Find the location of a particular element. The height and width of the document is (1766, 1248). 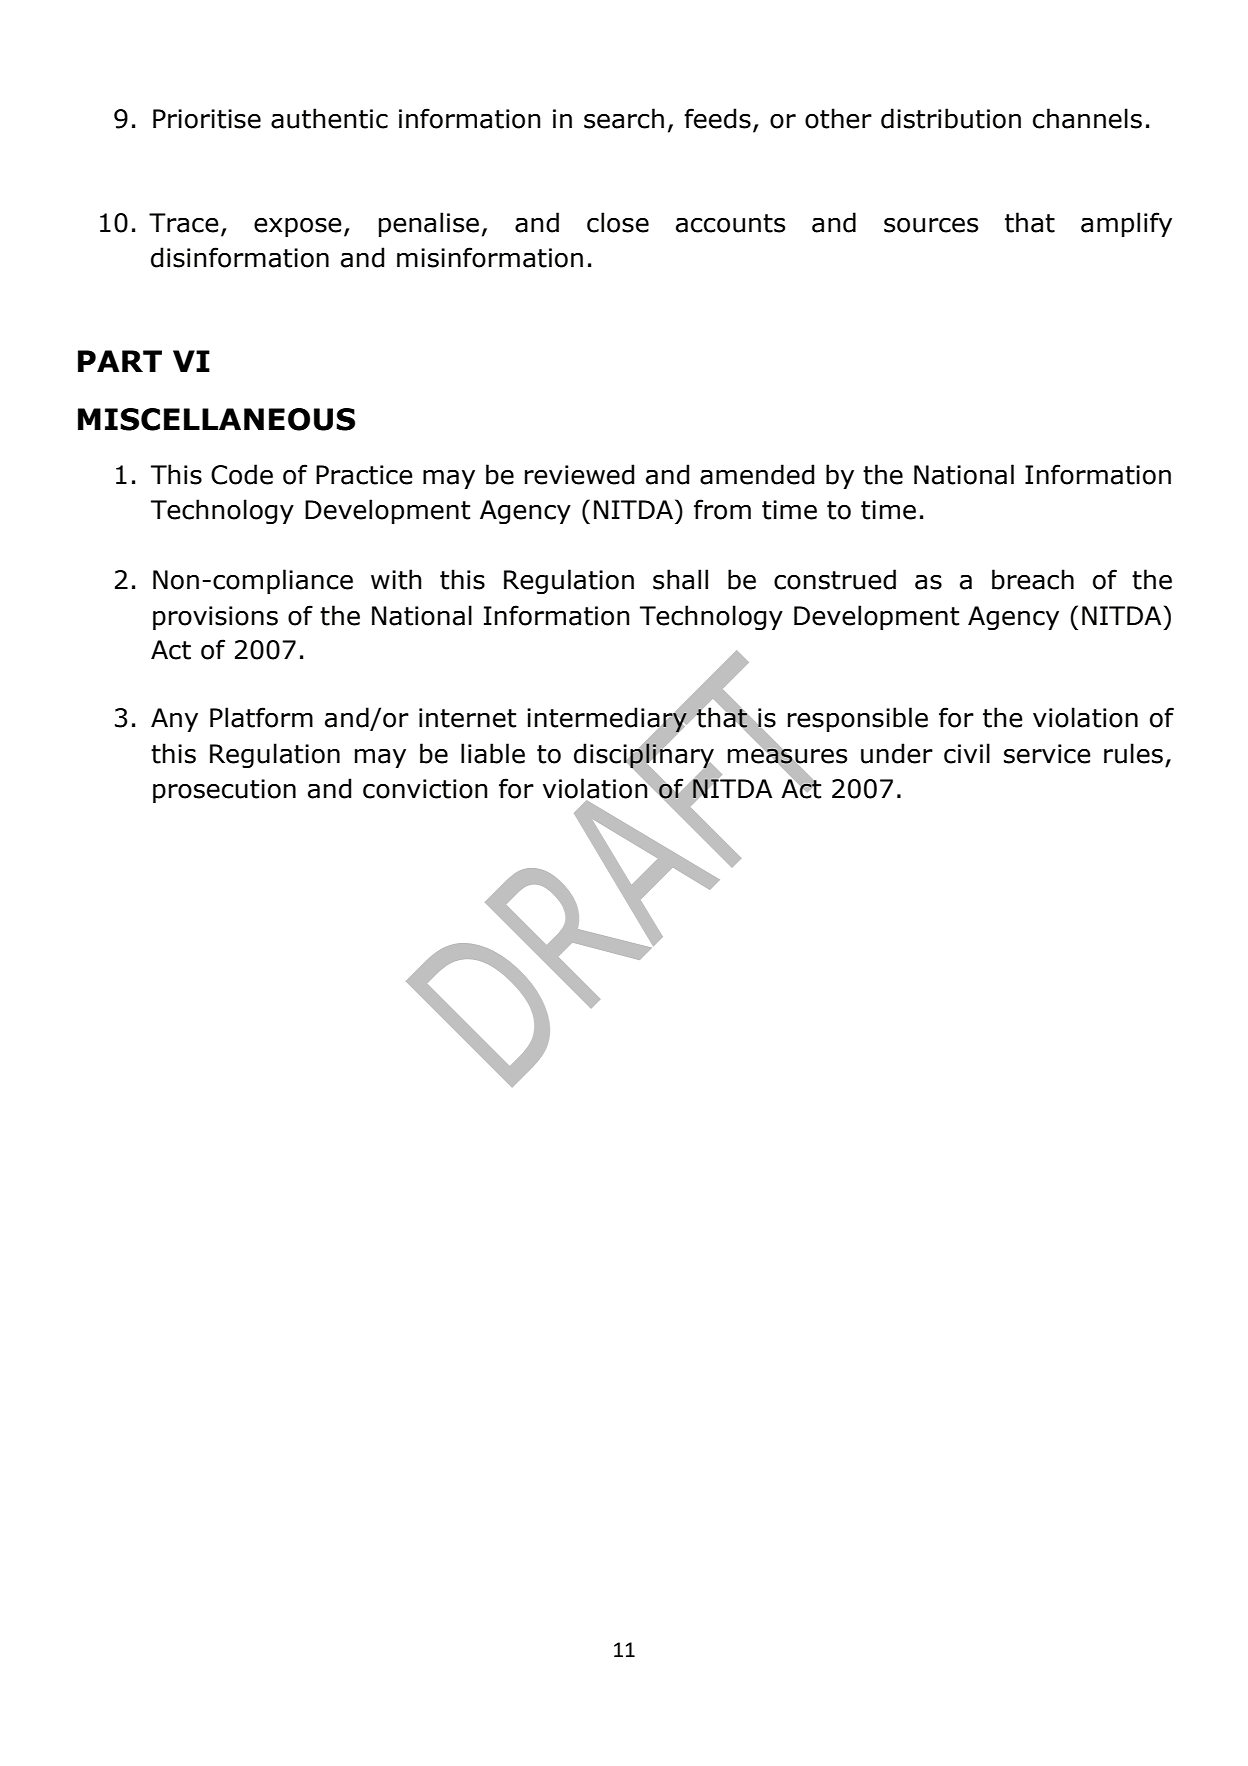

prosecution is located at coordinates (224, 791).
